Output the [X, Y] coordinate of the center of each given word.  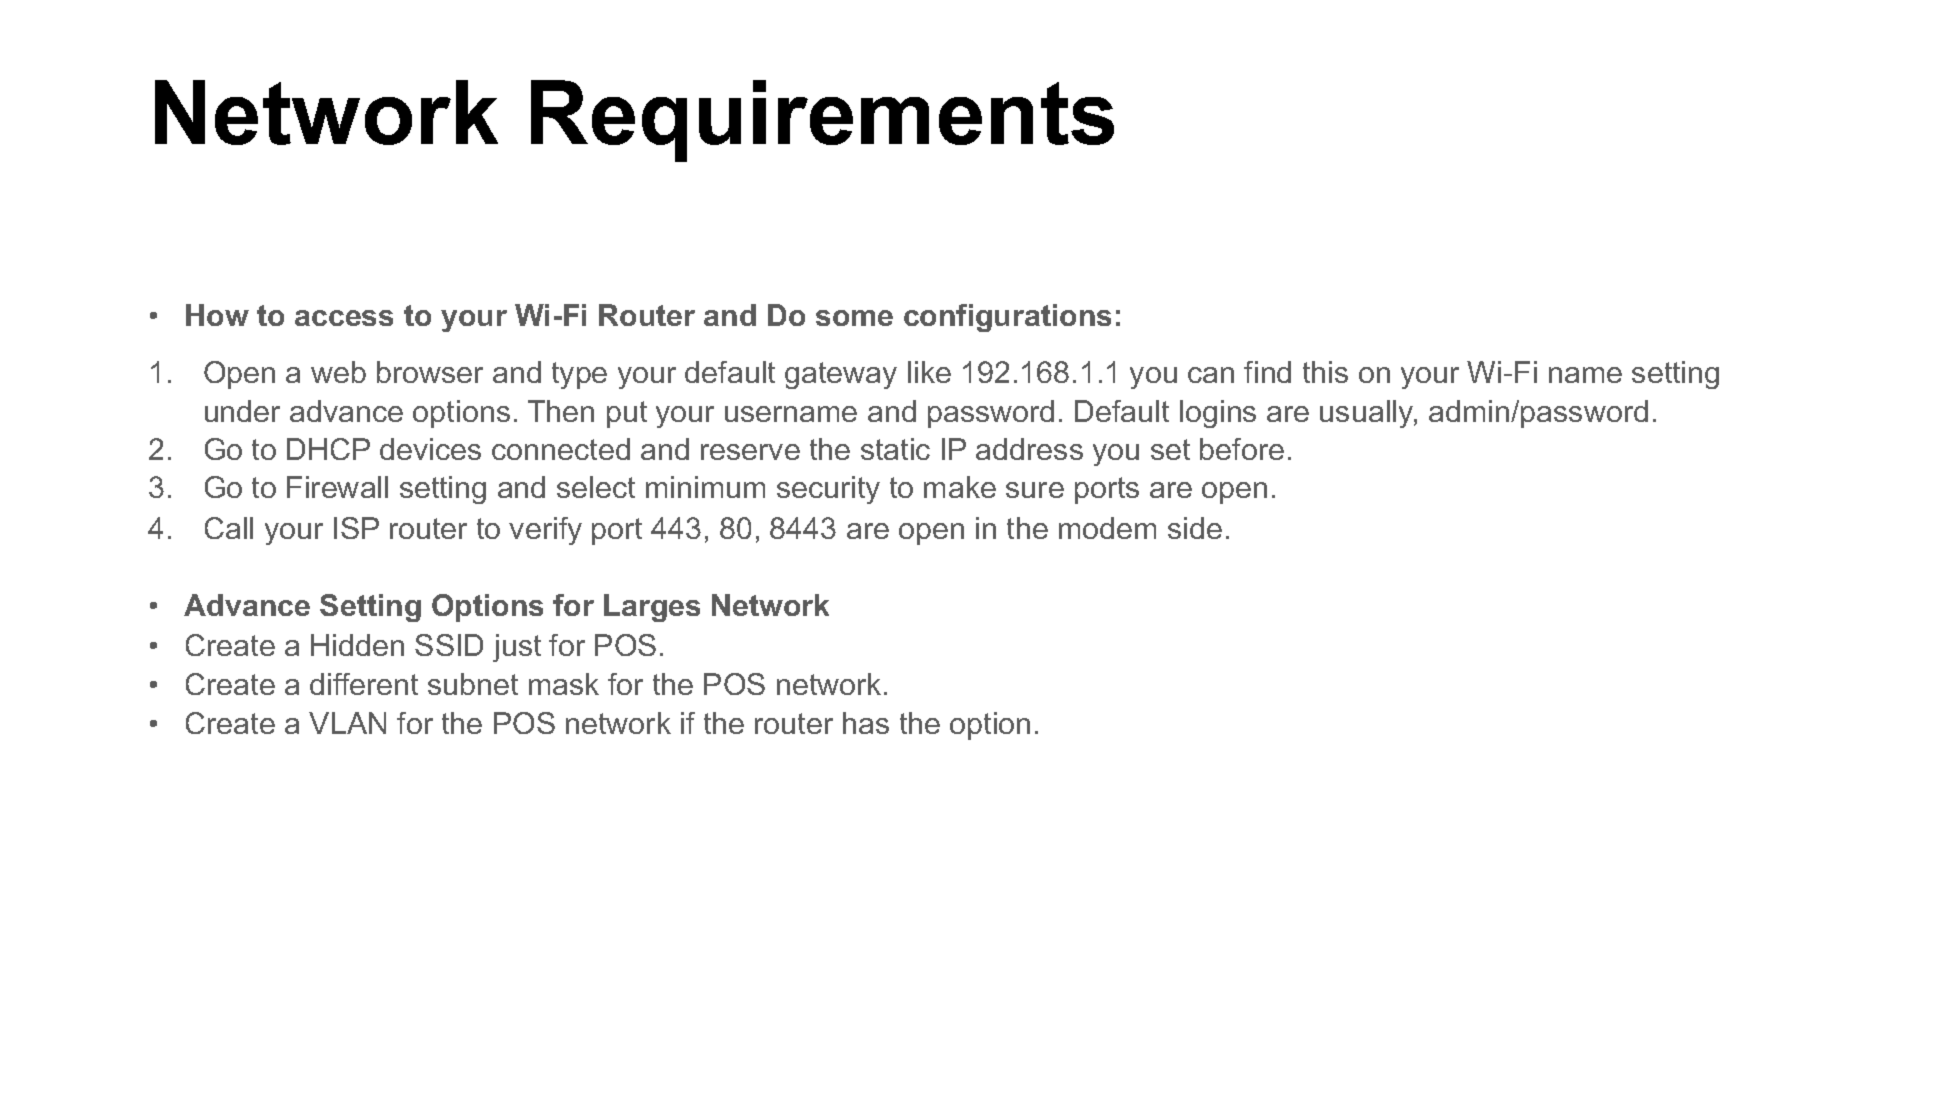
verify [545, 531]
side [1195, 528]
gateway [841, 375]
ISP [356, 528]
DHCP [328, 449]
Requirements [822, 121]
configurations [1007, 318]
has [866, 723]
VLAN [347, 723]
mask [564, 684]
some [854, 318]
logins [1218, 414]
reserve [750, 452]
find [1267, 372]
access [344, 318]
